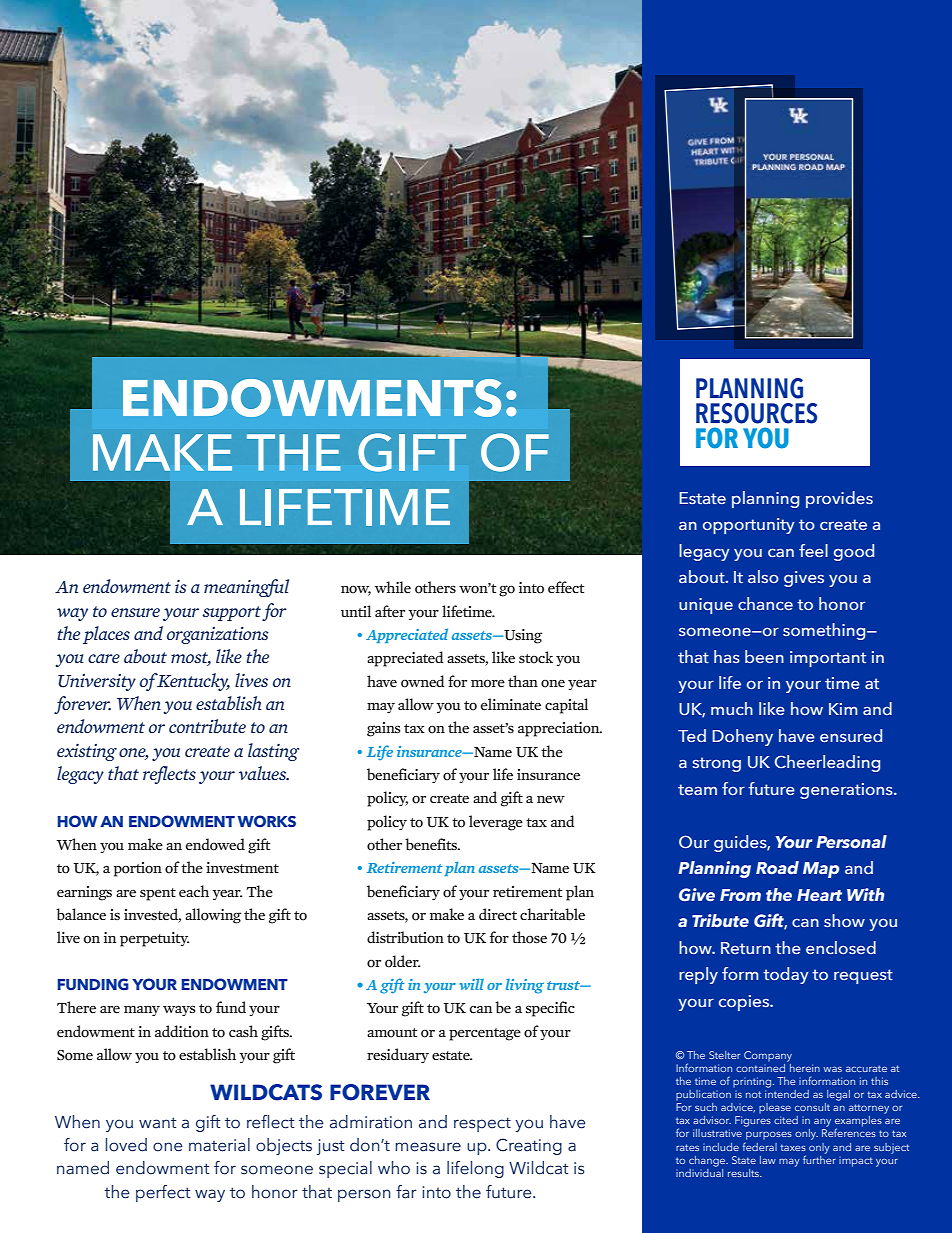 This screenshot has width=952, height=1233. What do you see at coordinates (246, 588) in the screenshot?
I see `meaningful` at bounding box center [246, 588].
